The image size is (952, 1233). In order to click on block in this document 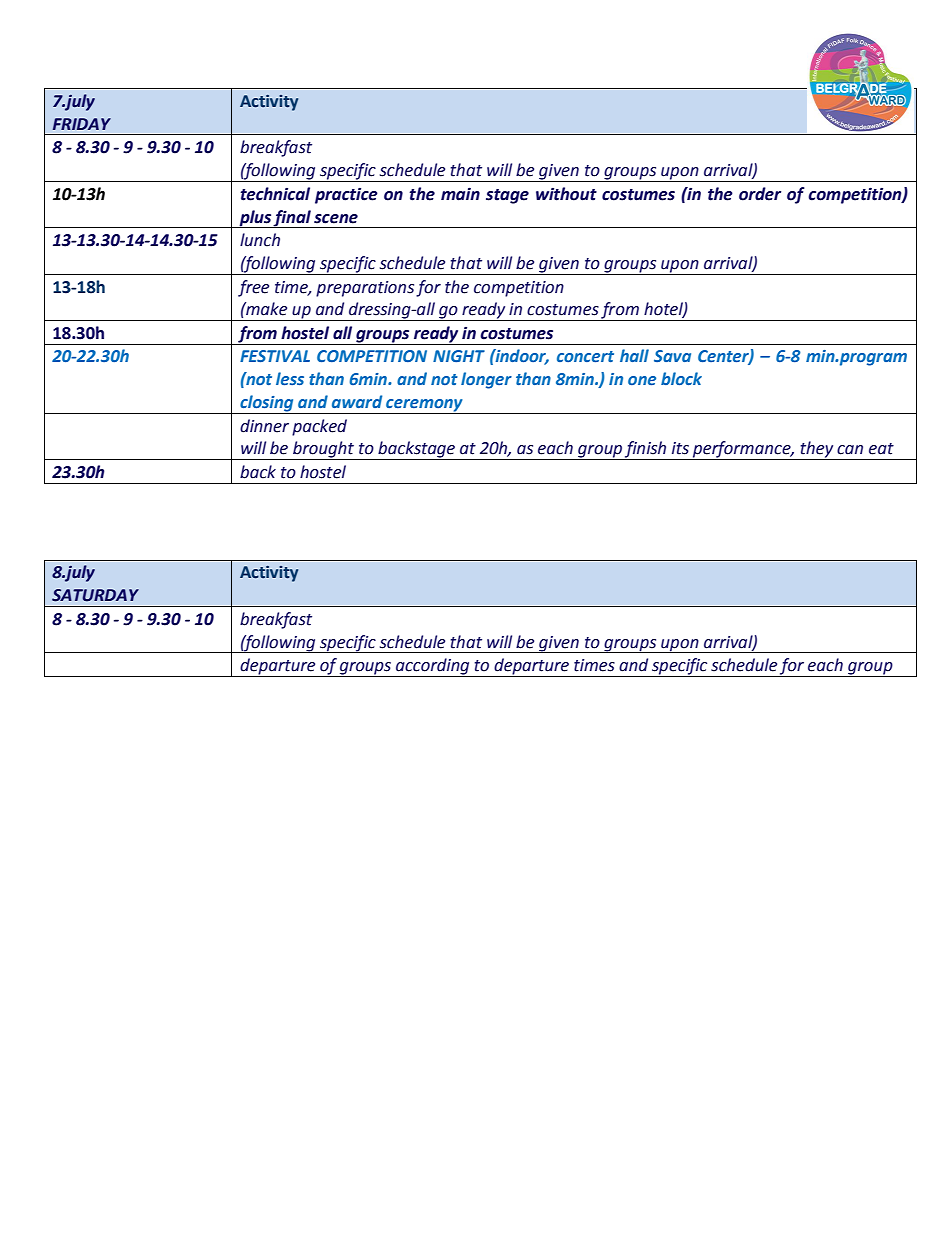, I will do `click(681, 378)`.
